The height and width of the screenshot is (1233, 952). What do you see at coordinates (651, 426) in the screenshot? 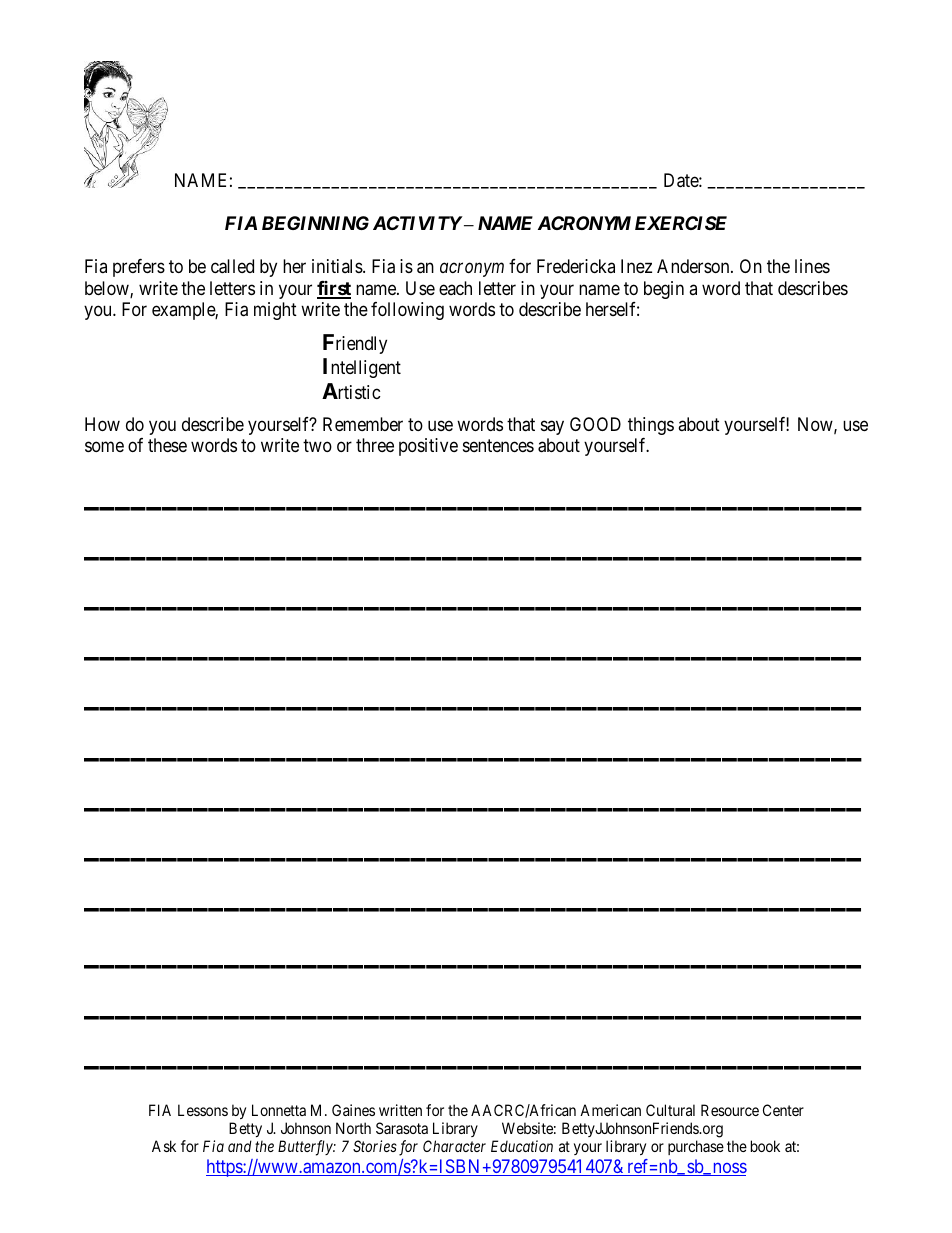
I see `things` at bounding box center [651, 426].
